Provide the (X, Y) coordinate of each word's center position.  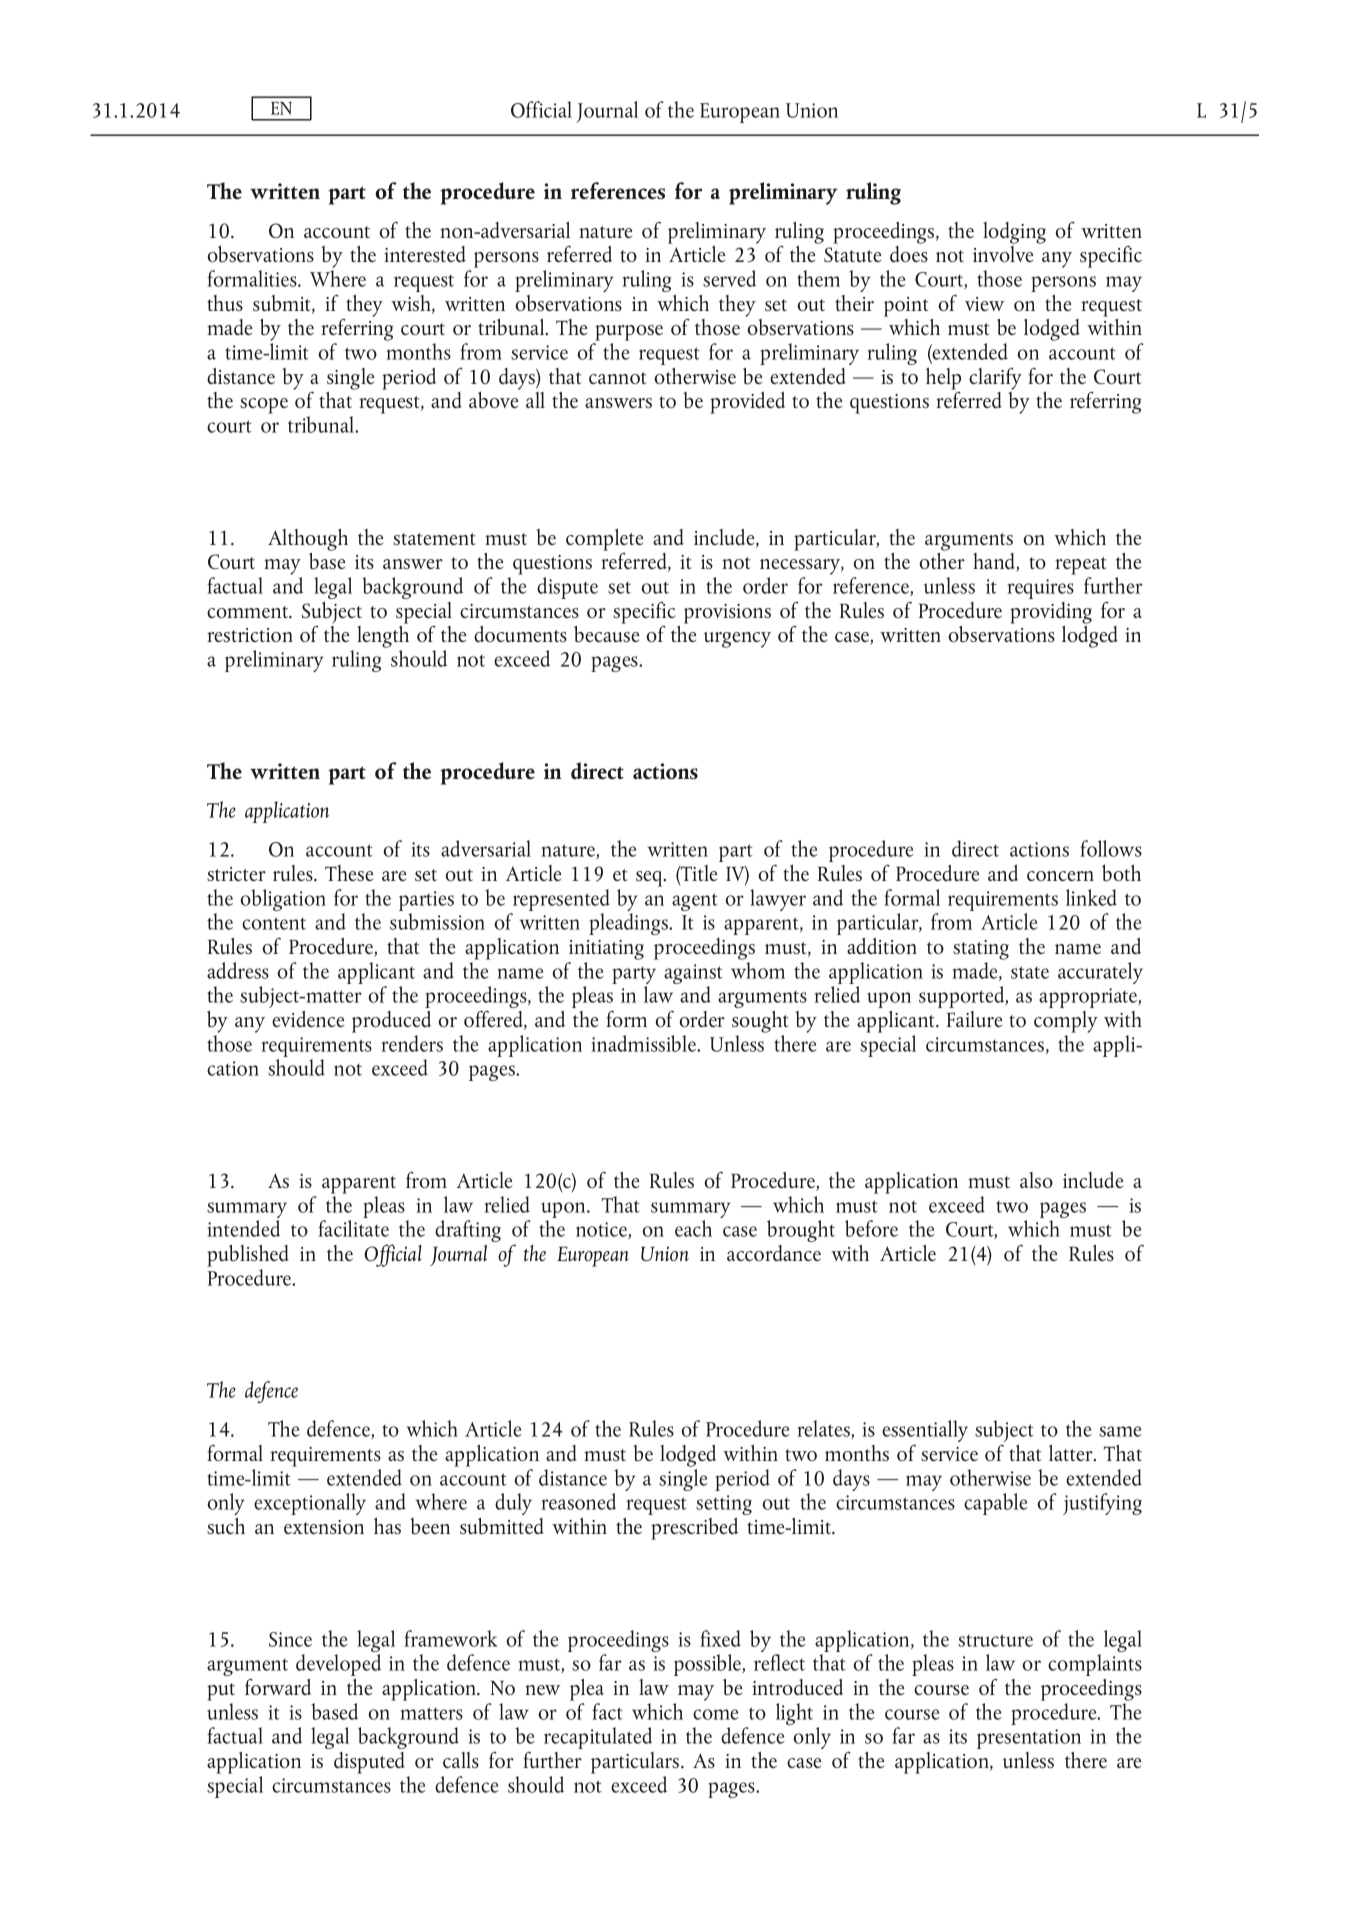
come (716, 1714)
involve (1003, 252)
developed (338, 1665)
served (729, 278)
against (693, 975)
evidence (308, 1019)
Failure (974, 1019)
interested (425, 254)
